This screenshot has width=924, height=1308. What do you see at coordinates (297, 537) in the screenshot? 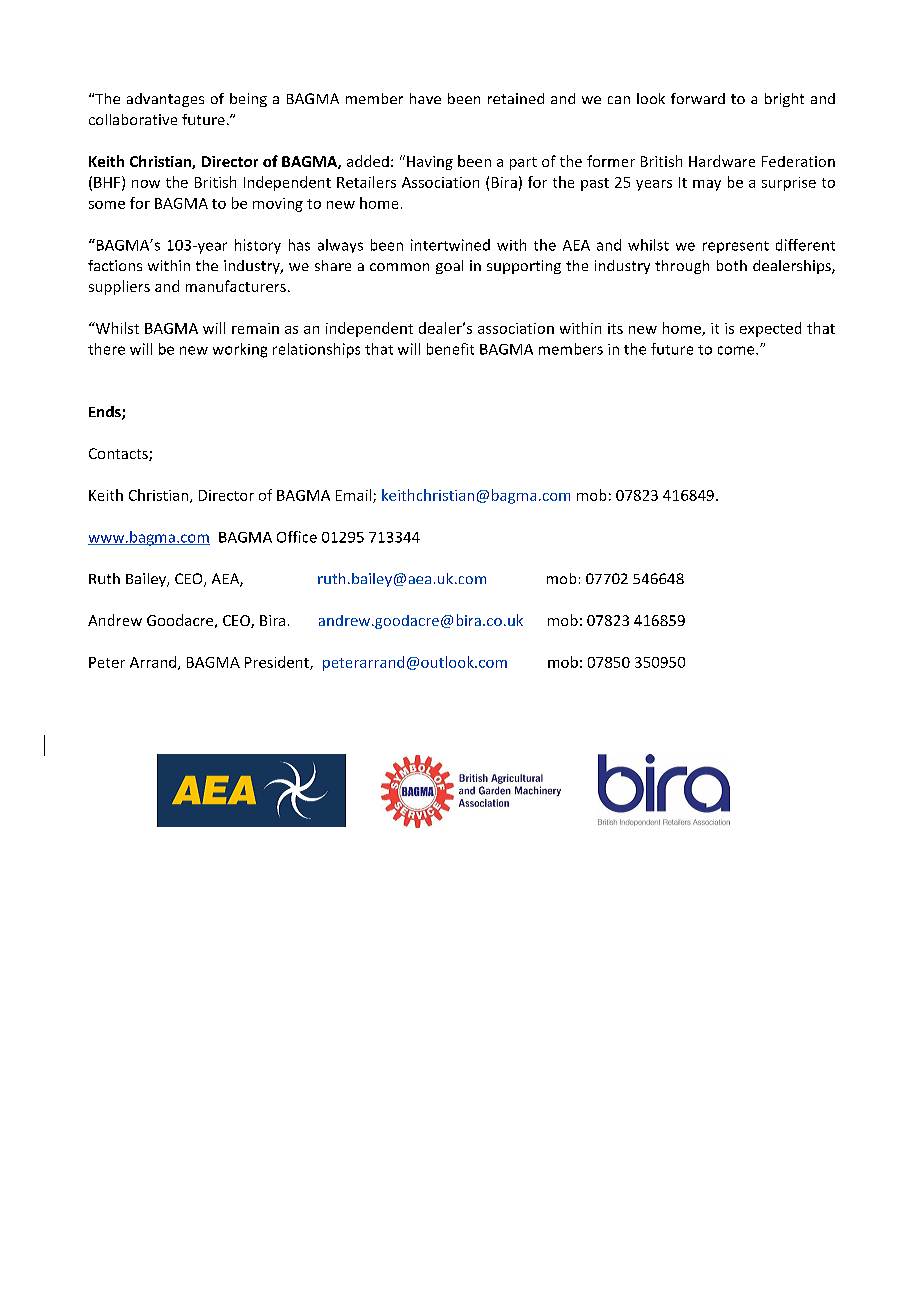
I see `Office` at bounding box center [297, 537].
